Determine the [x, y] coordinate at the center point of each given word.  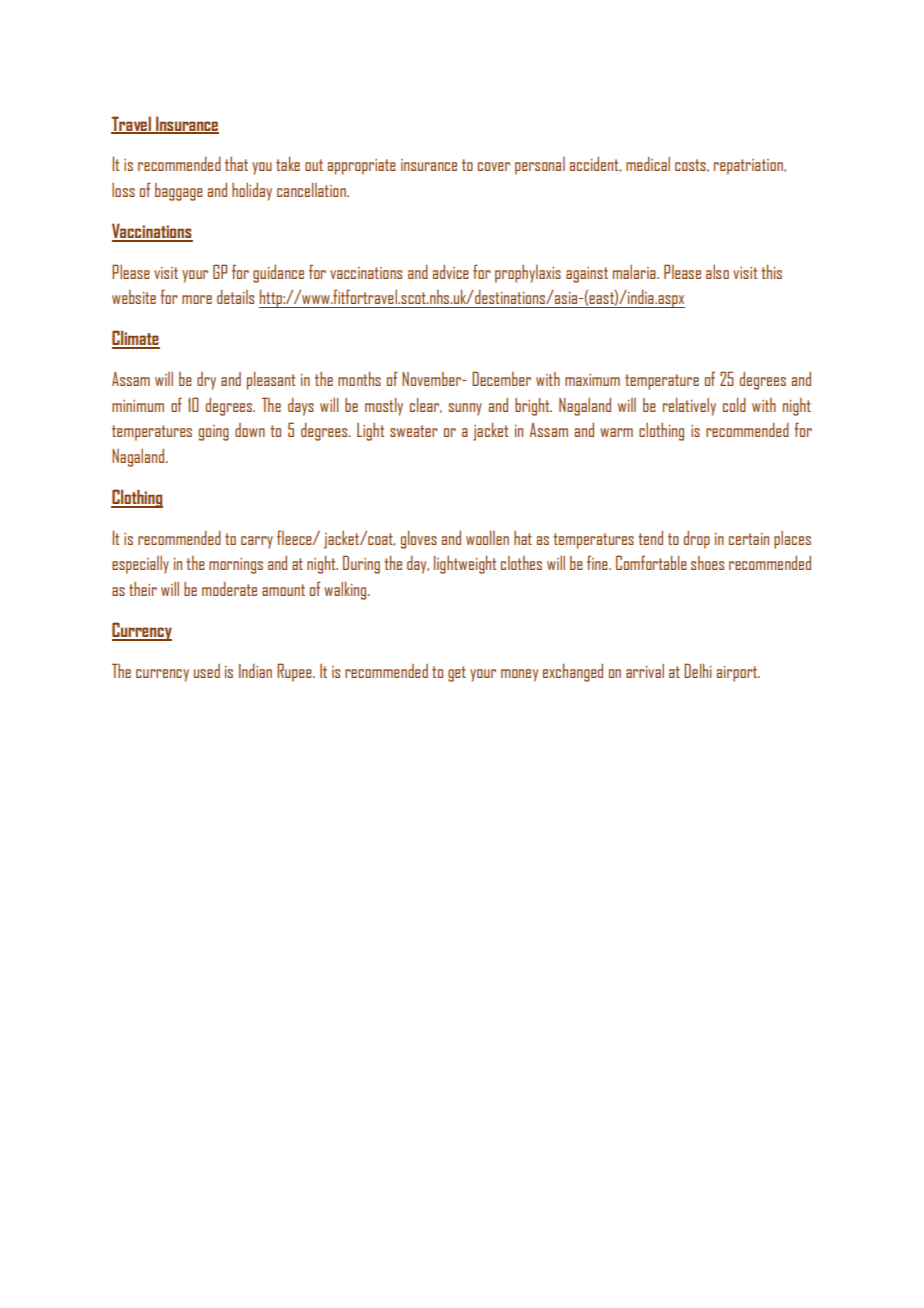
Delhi [698, 670]
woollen [487, 538]
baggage [179, 192]
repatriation [749, 167]
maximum [592, 380]
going [214, 433]
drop [697, 540]
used [207, 671]
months [359, 378]
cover [494, 166]
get [457, 674]
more [197, 299]
